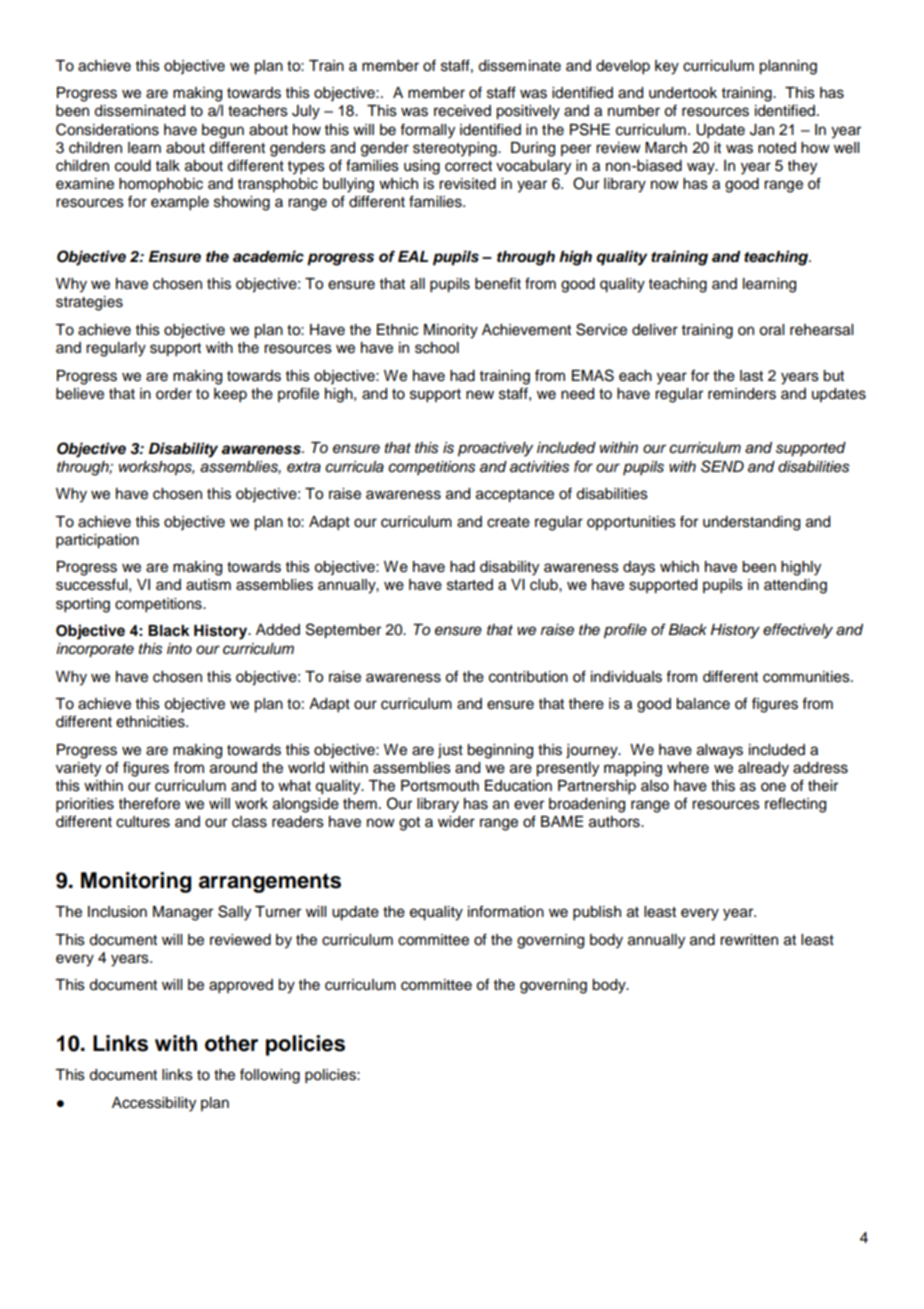 This screenshot has height=1309, width=924. I want to click on order, so click(174, 394).
